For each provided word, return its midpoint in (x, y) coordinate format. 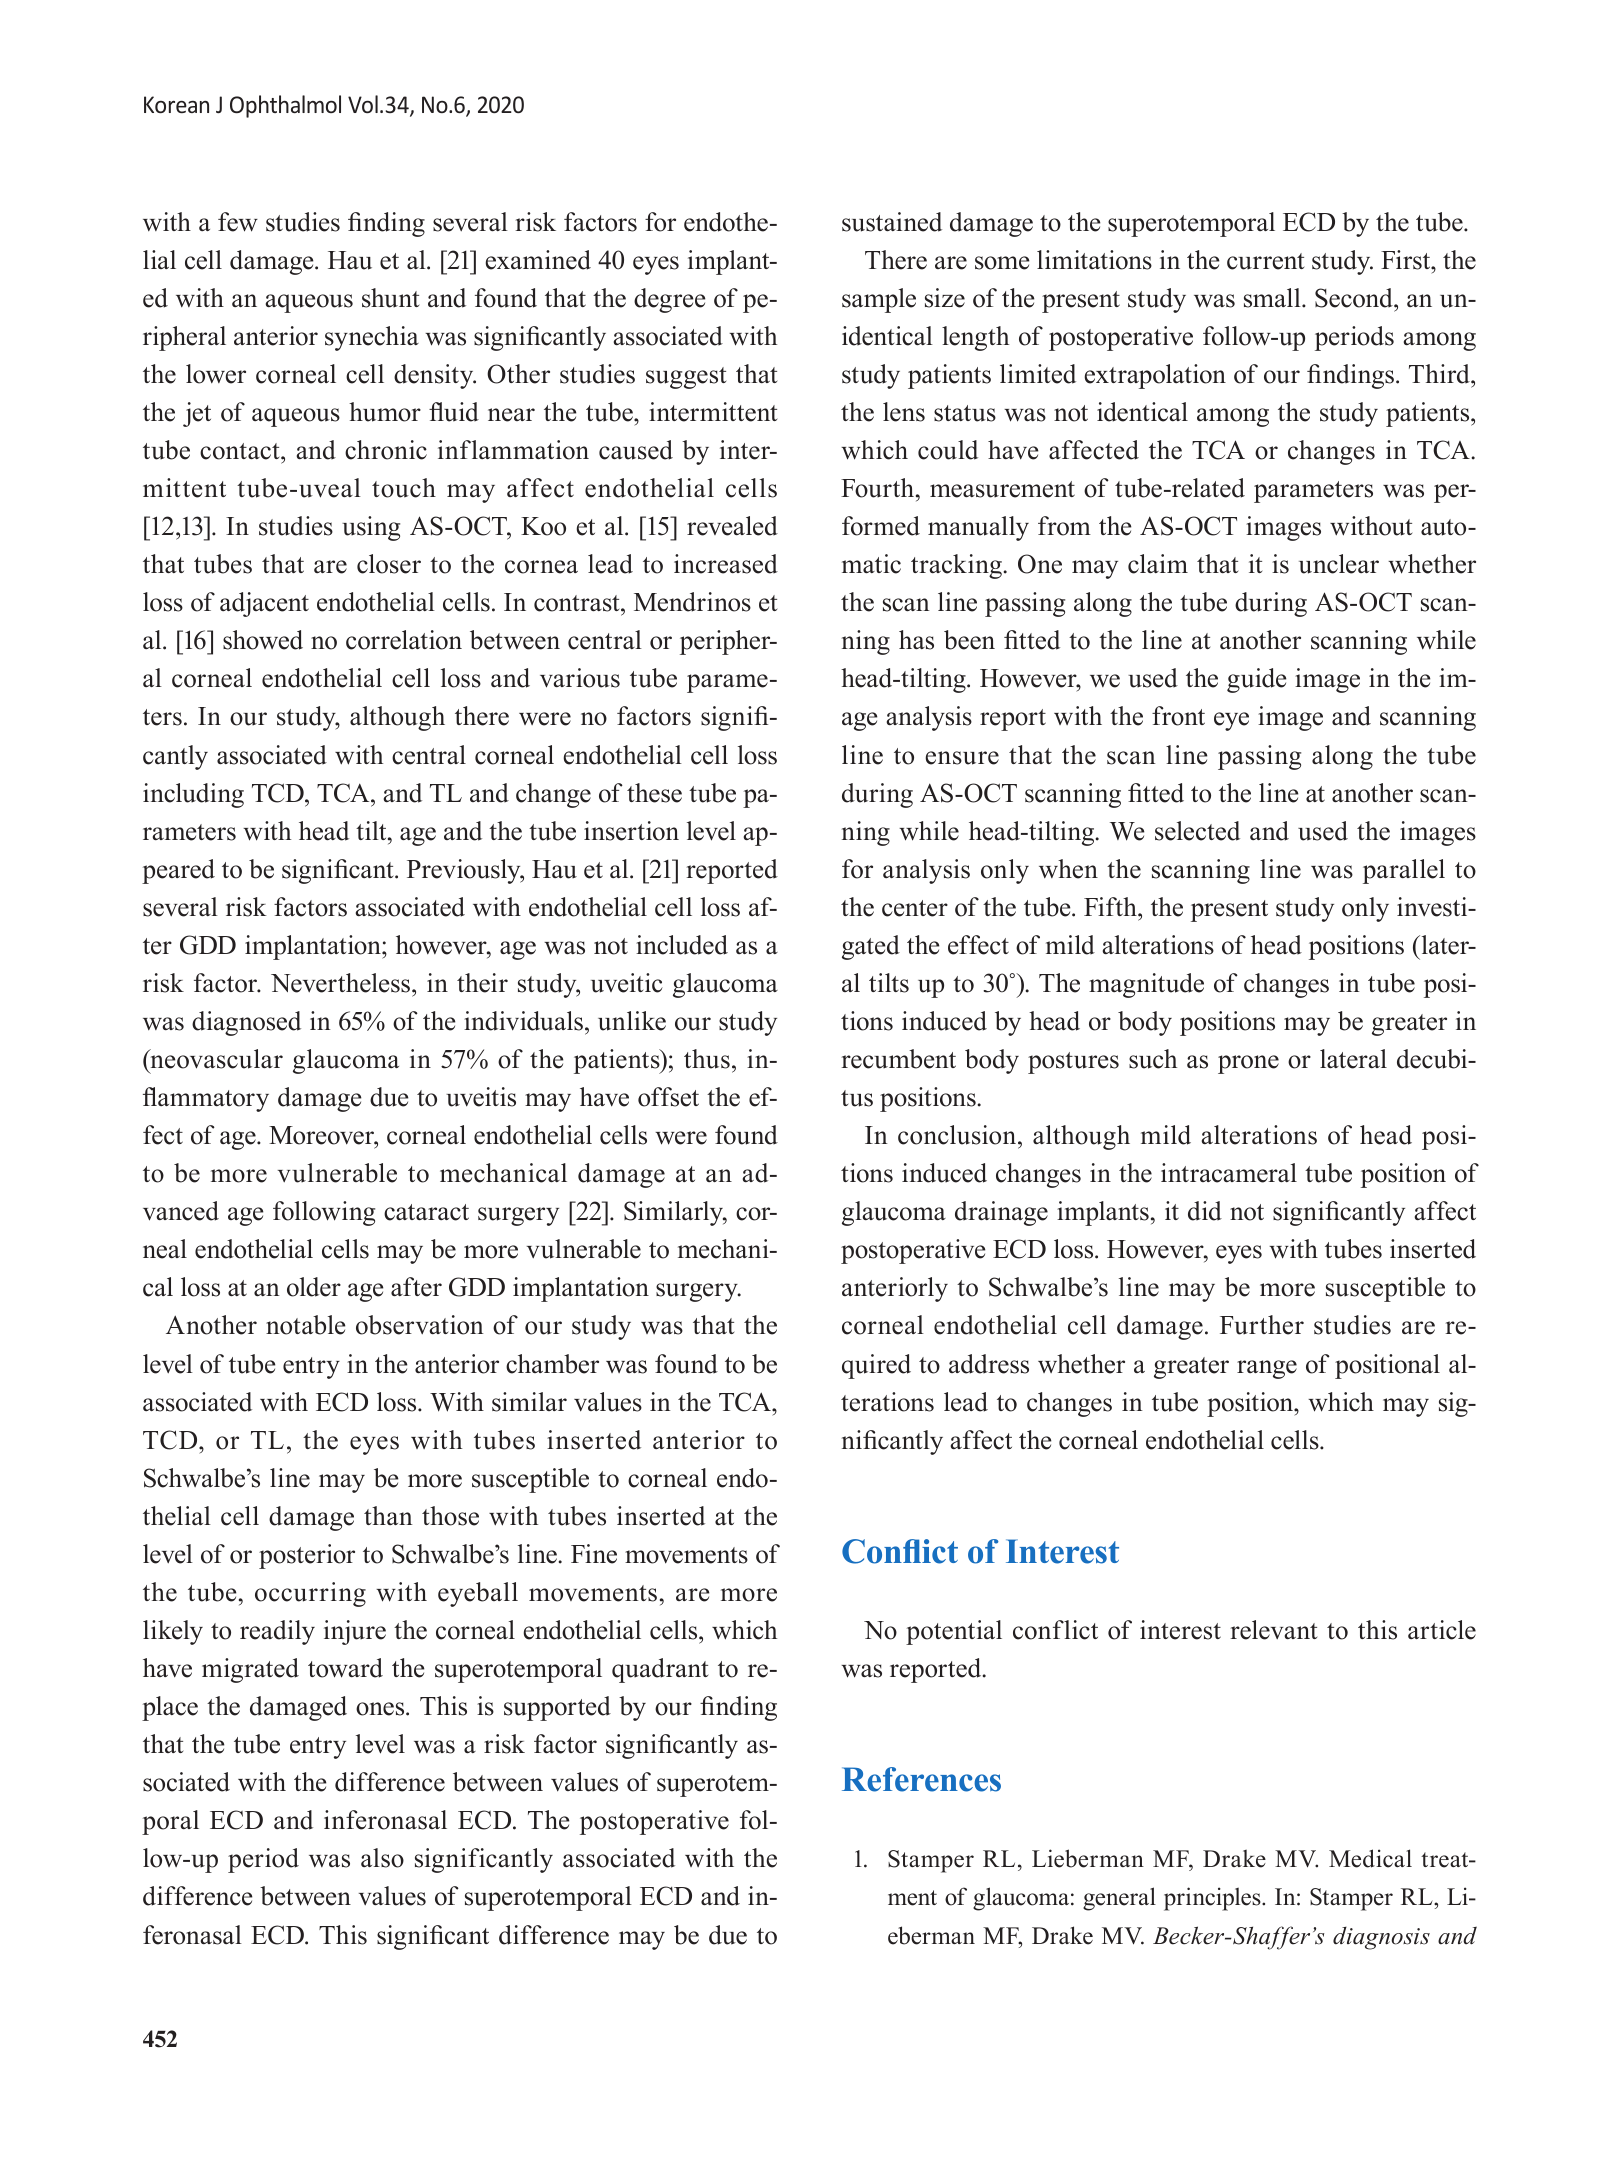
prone (1248, 1064)
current (1265, 261)
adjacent (264, 604)
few (238, 222)
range (1267, 1369)
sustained (892, 222)
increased (726, 564)
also (382, 1858)
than (388, 1515)
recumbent (898, 1059)
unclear (1339, 564)
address (989, 1364)
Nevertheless (342, 983)
